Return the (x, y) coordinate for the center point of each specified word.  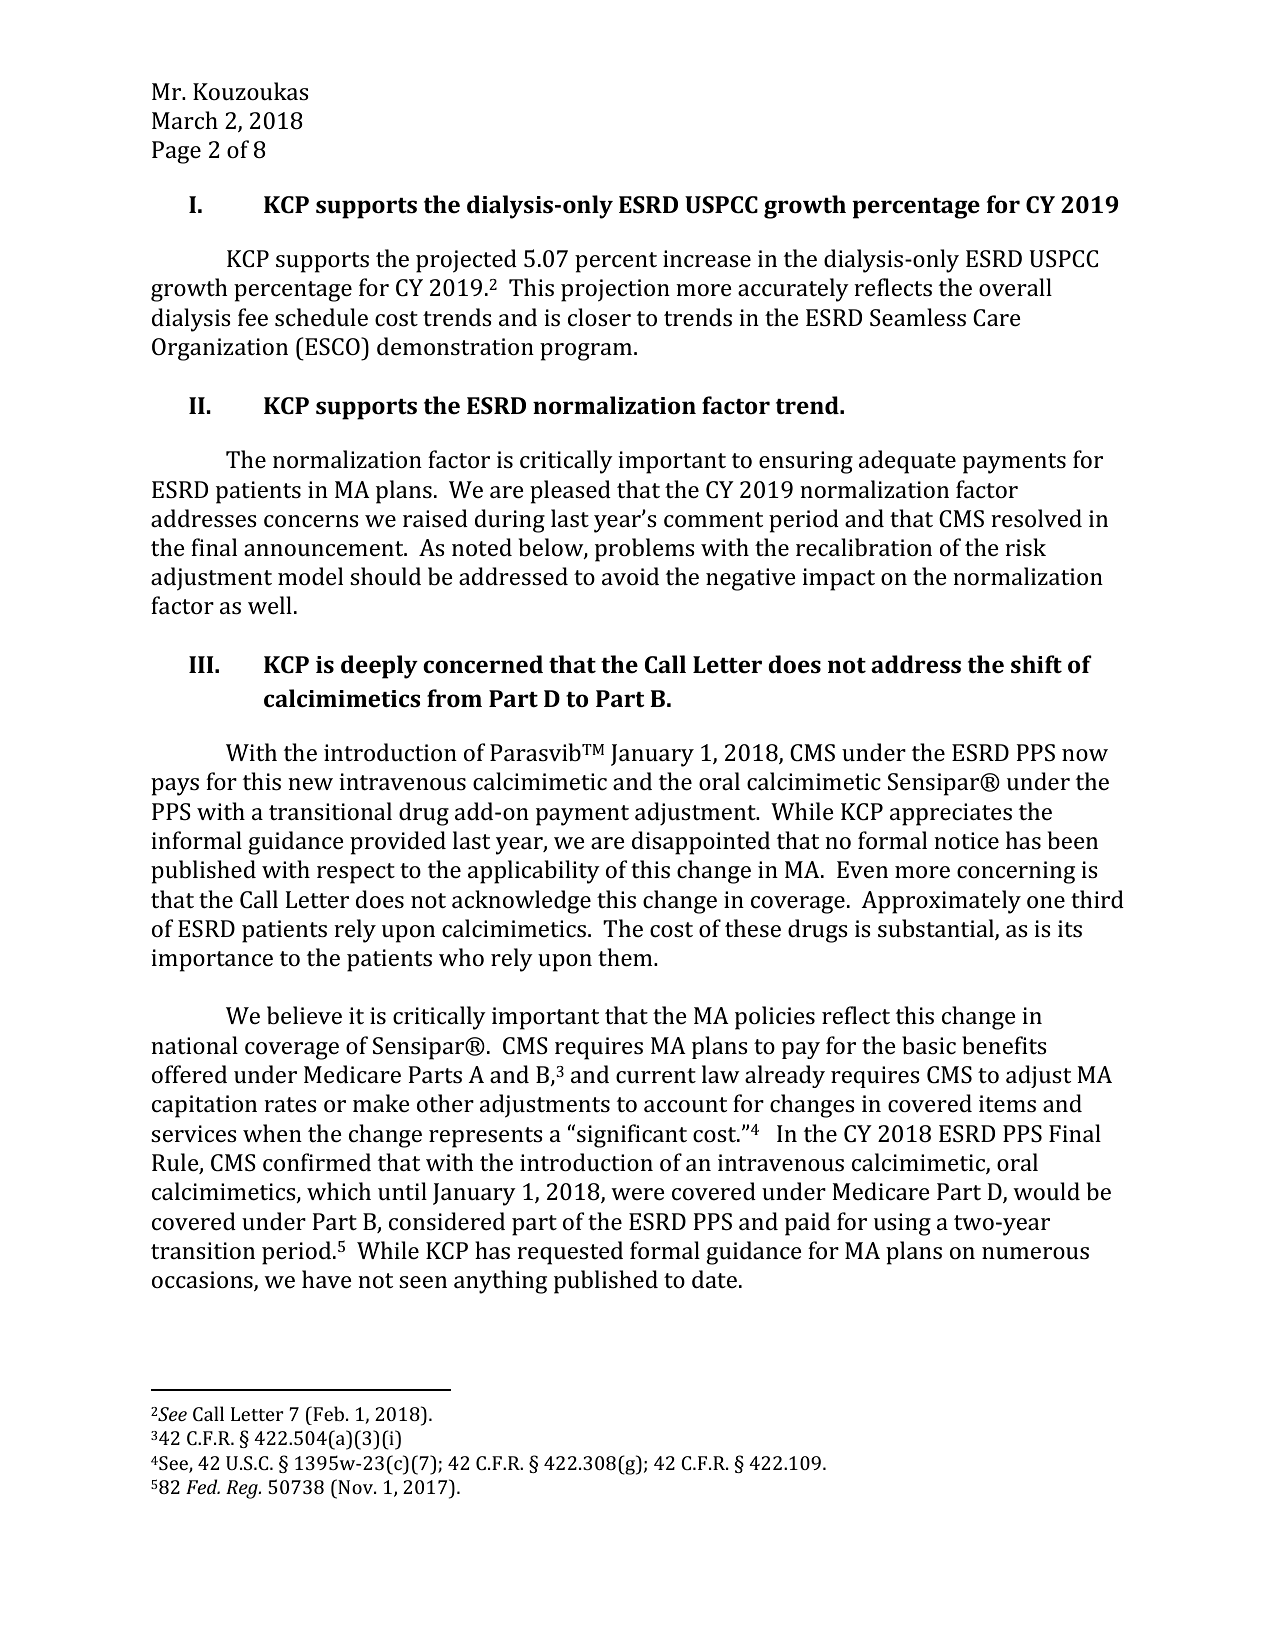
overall (1015, 287)
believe (304, 1015)
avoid (630, 576)
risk (1025, 547)
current (656, 1075)
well (270, 605)
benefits (1004, 1045)
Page (176, 152)
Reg (243, 1489)
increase (707, 258)
